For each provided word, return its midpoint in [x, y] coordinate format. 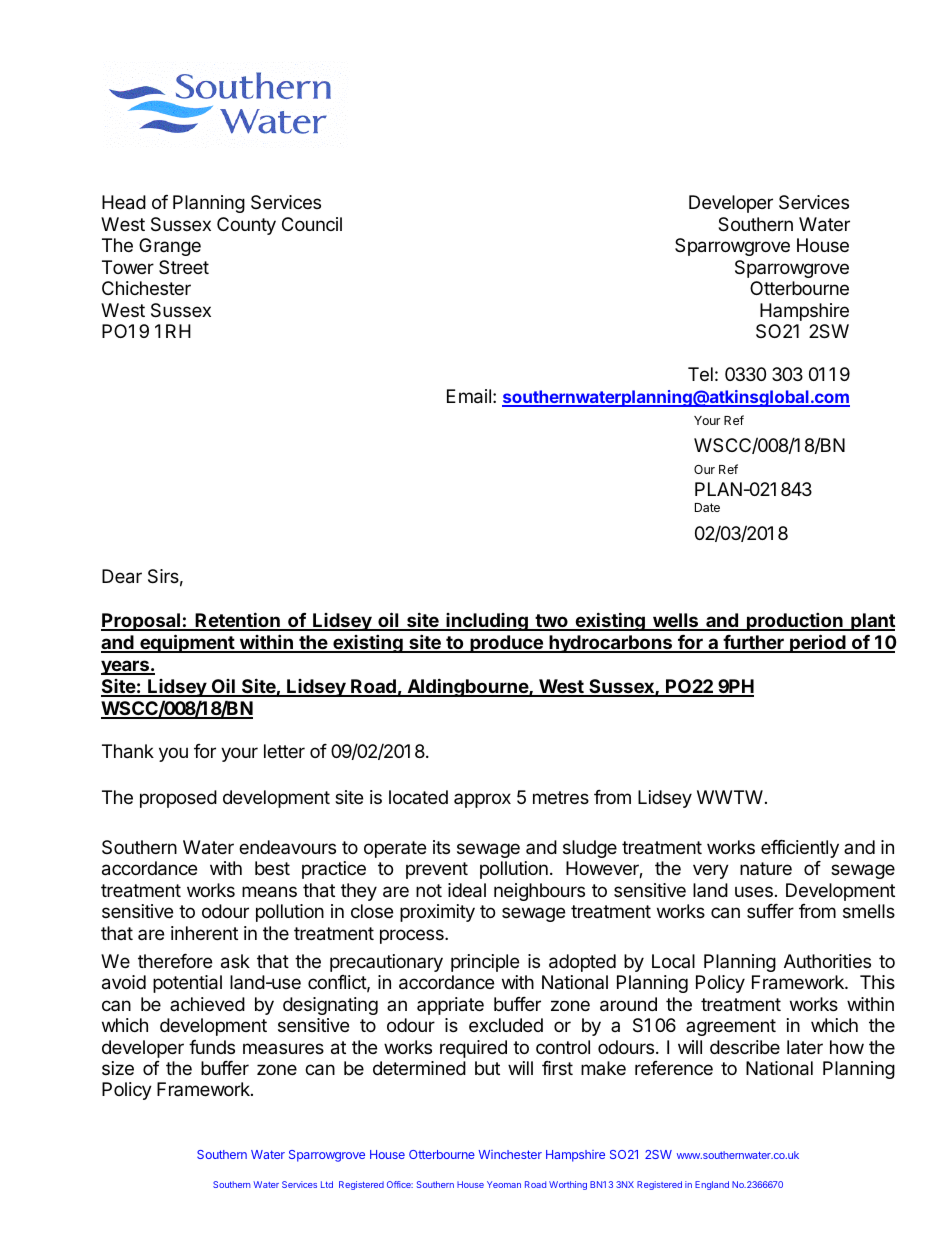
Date [707, 507]
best [272, 868]
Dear [122, 576]
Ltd [327, 1184]
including [487, 622]
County [246, 226]
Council [312, 224]
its [441, 847]
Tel [700, 374]
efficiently [800, 849]
